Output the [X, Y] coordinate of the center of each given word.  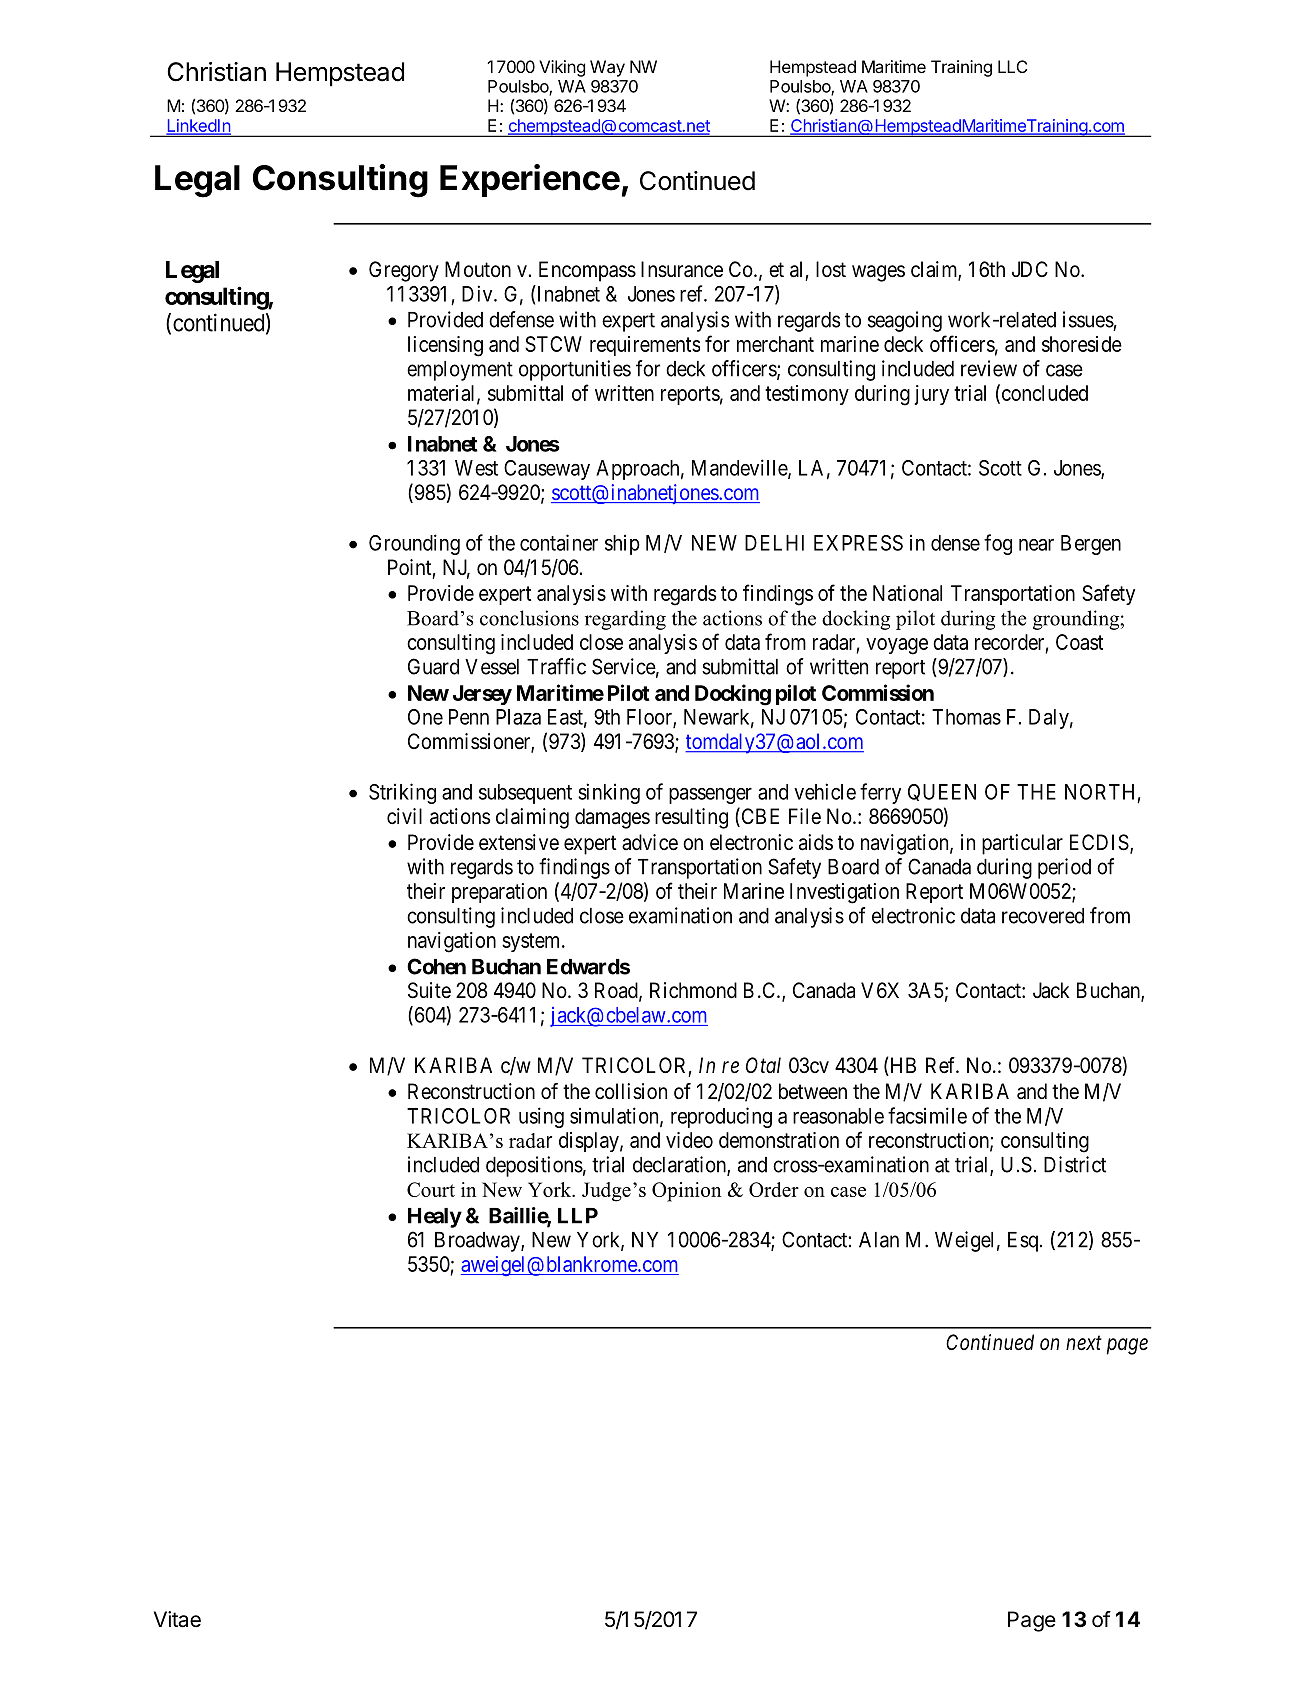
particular [1022, 844]
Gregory [404, 271]
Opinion [687, 1192]
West [476, 468]
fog [998, 544]
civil [404, 816]
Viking [562, 68]
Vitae [177, 1619]
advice [650, 842]
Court [431, 1189]
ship [622, 544]
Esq [1023, 1242]
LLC [1012, 66]
